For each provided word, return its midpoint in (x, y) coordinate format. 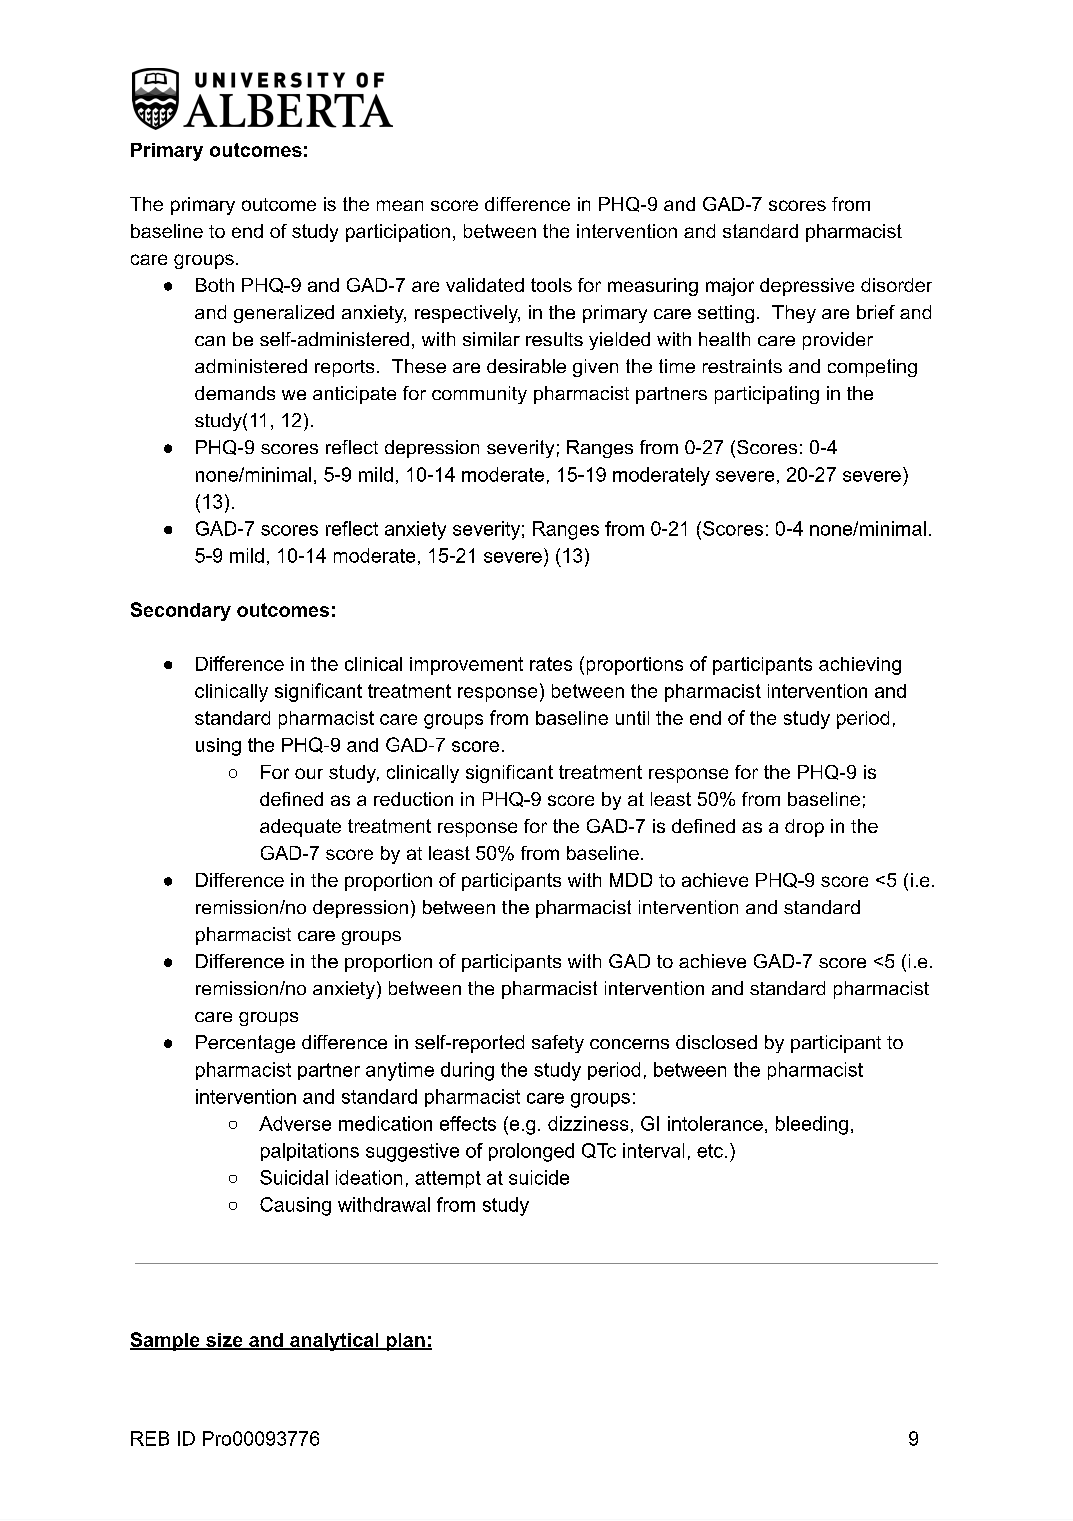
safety (558, 1044)
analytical (334, 1342)
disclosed (716, 1042)
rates (551, 664)
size (224, 1341)
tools (551, 285)
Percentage (245, 1044)
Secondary (181, 611)
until (632, 718)
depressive (807, 287)
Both (215, 285)
